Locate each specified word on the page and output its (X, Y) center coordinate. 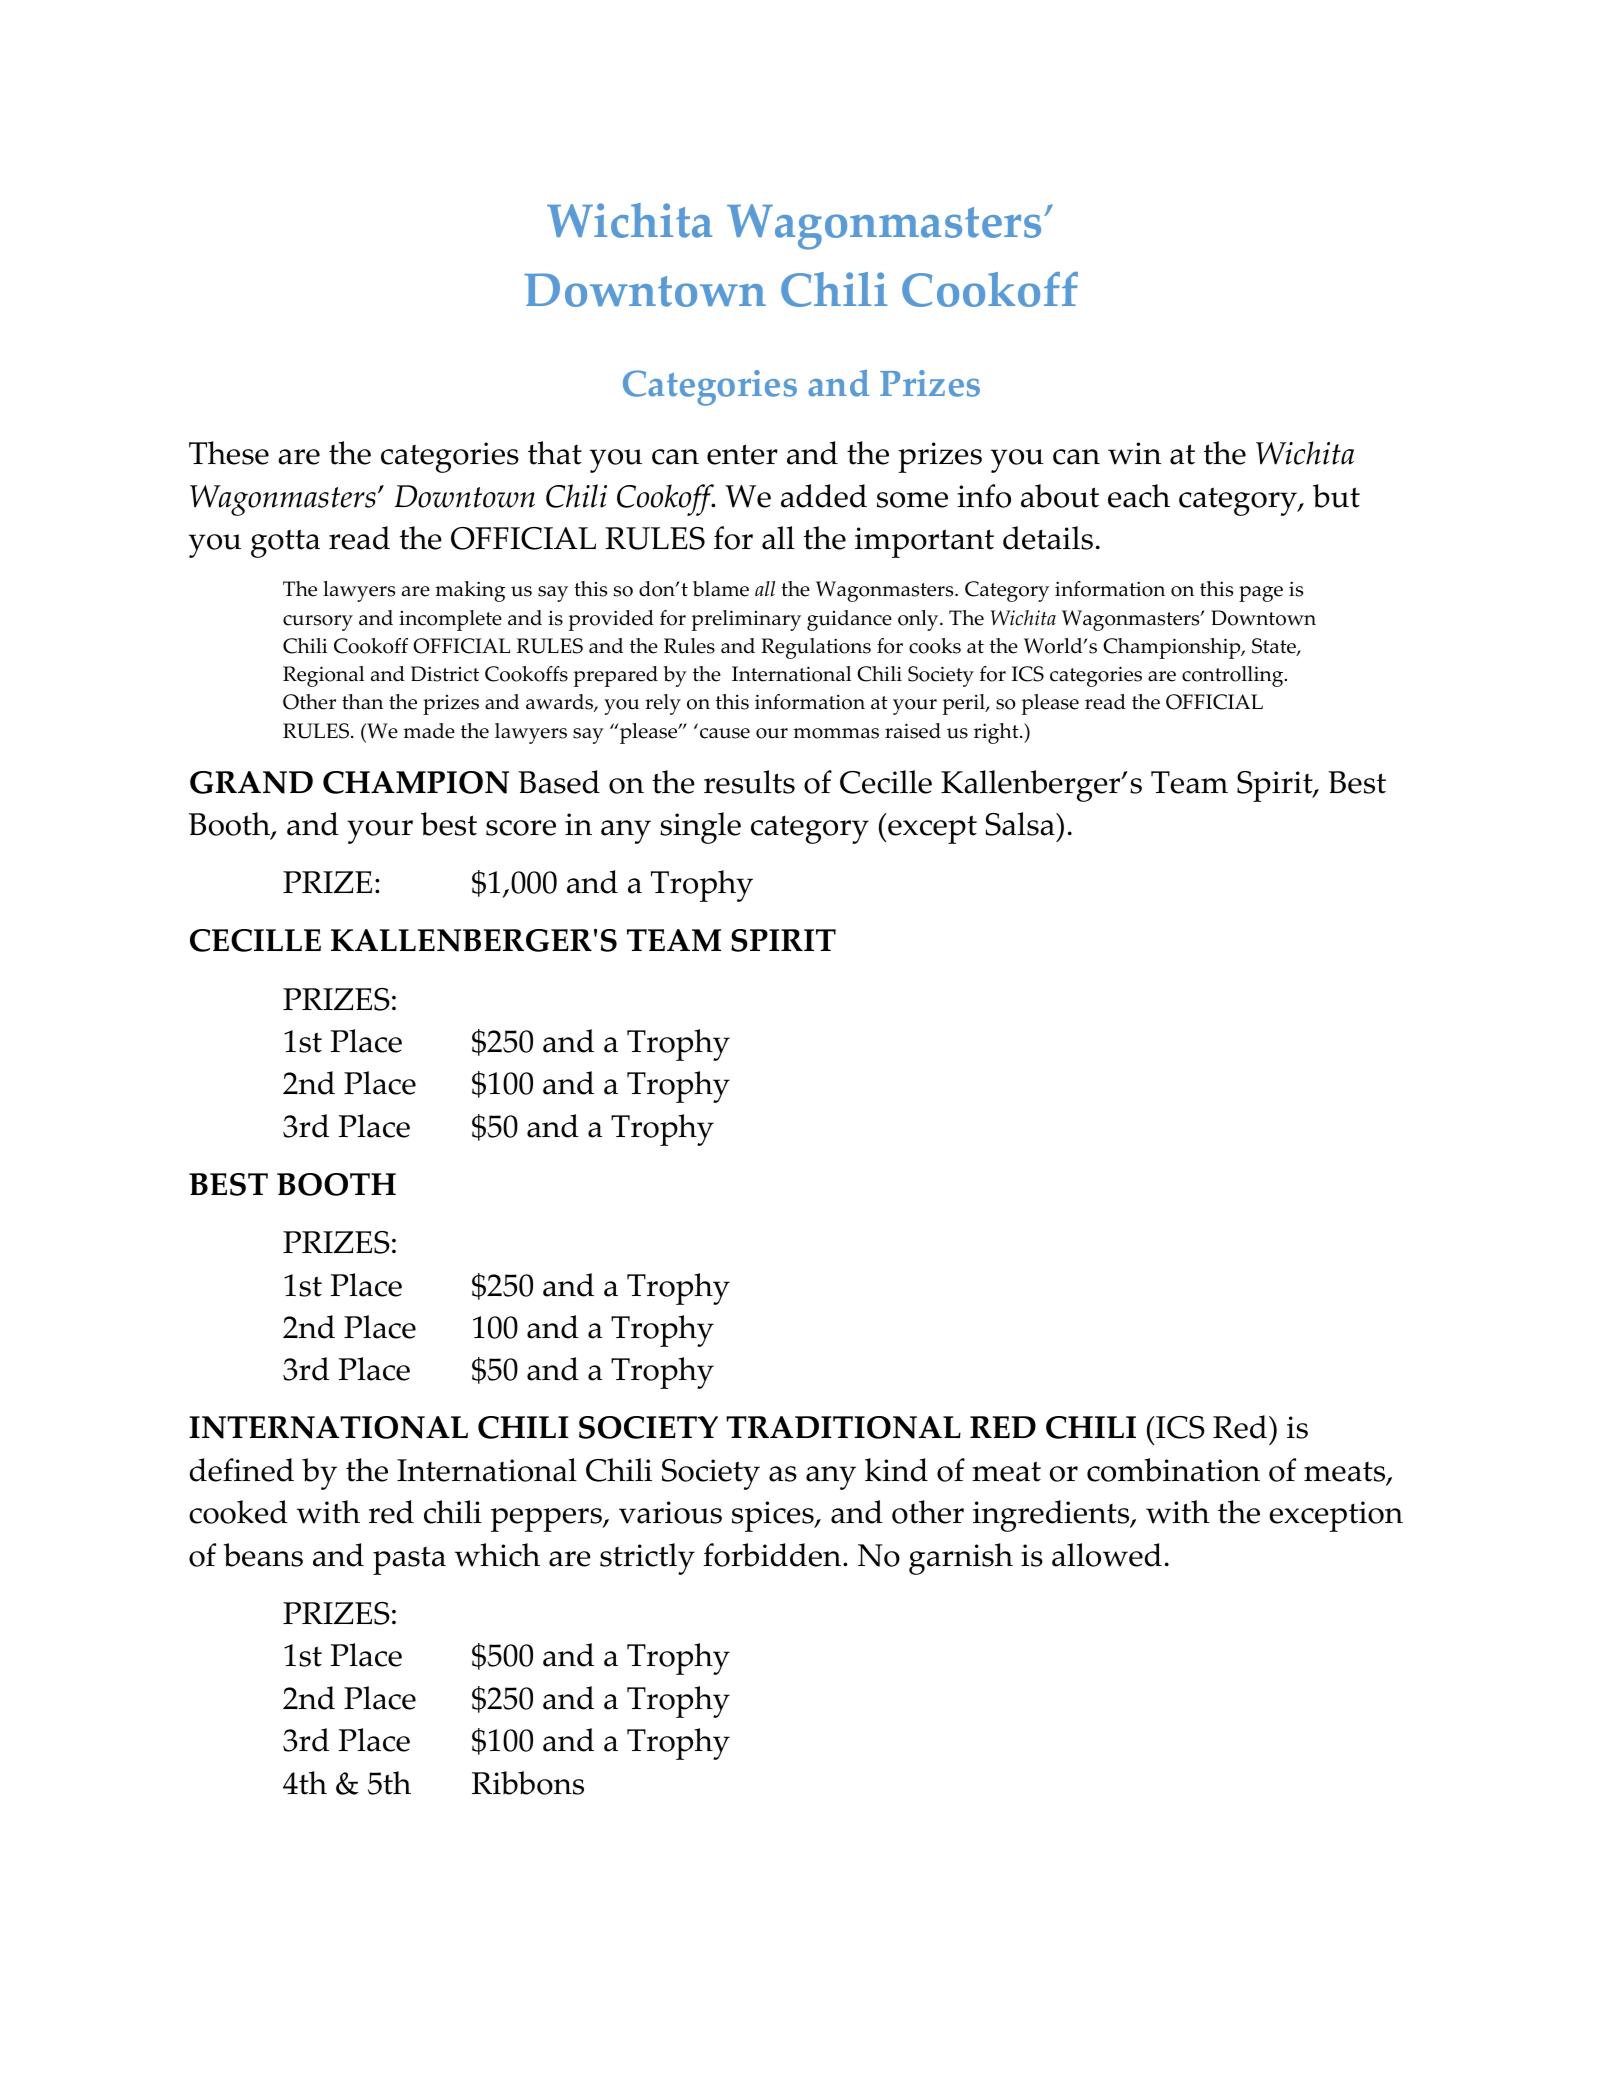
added (824, 496)
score (521, 828)
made (429, 731)
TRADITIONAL (843, 1427)
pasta (409, 1561)
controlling (1234, 676)
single (700, 828)
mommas (836, 733)
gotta (285, 543)
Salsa (1021, 824)
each (1139, 496)
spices (774, 1516)
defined (241, 1470)
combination (1173, 1470)
